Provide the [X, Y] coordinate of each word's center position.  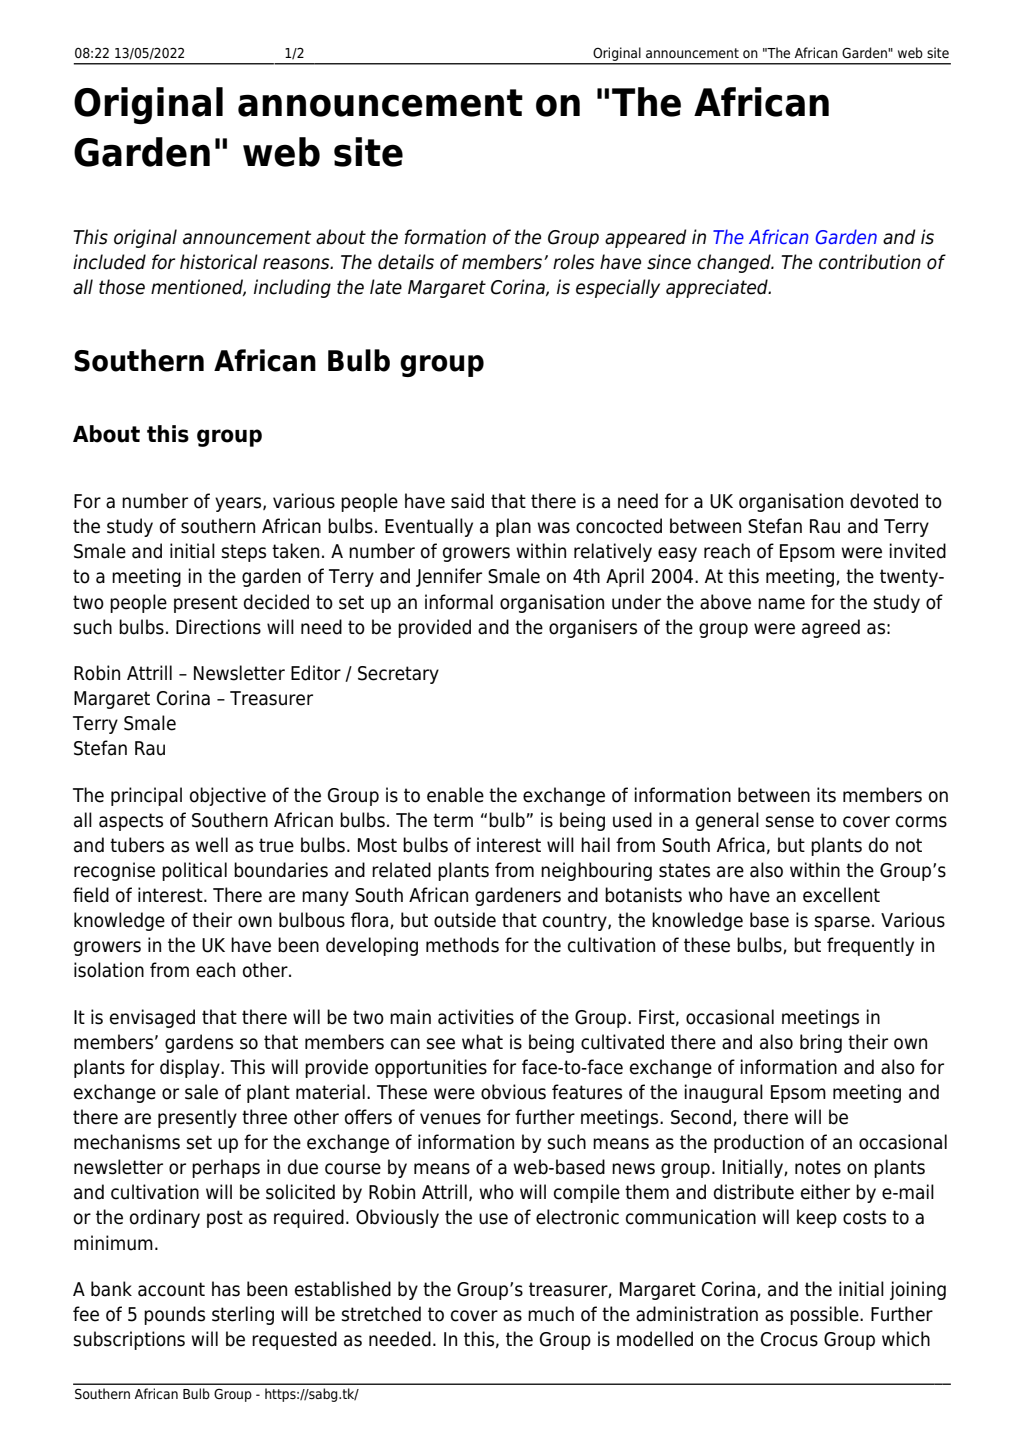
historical [219, 262]
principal [146, 796]
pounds [174, 1315]
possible [825, 1315]
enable [455, 795]
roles [574, 262]
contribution [870, 262]
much [551, 1314]
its [826, 795]
